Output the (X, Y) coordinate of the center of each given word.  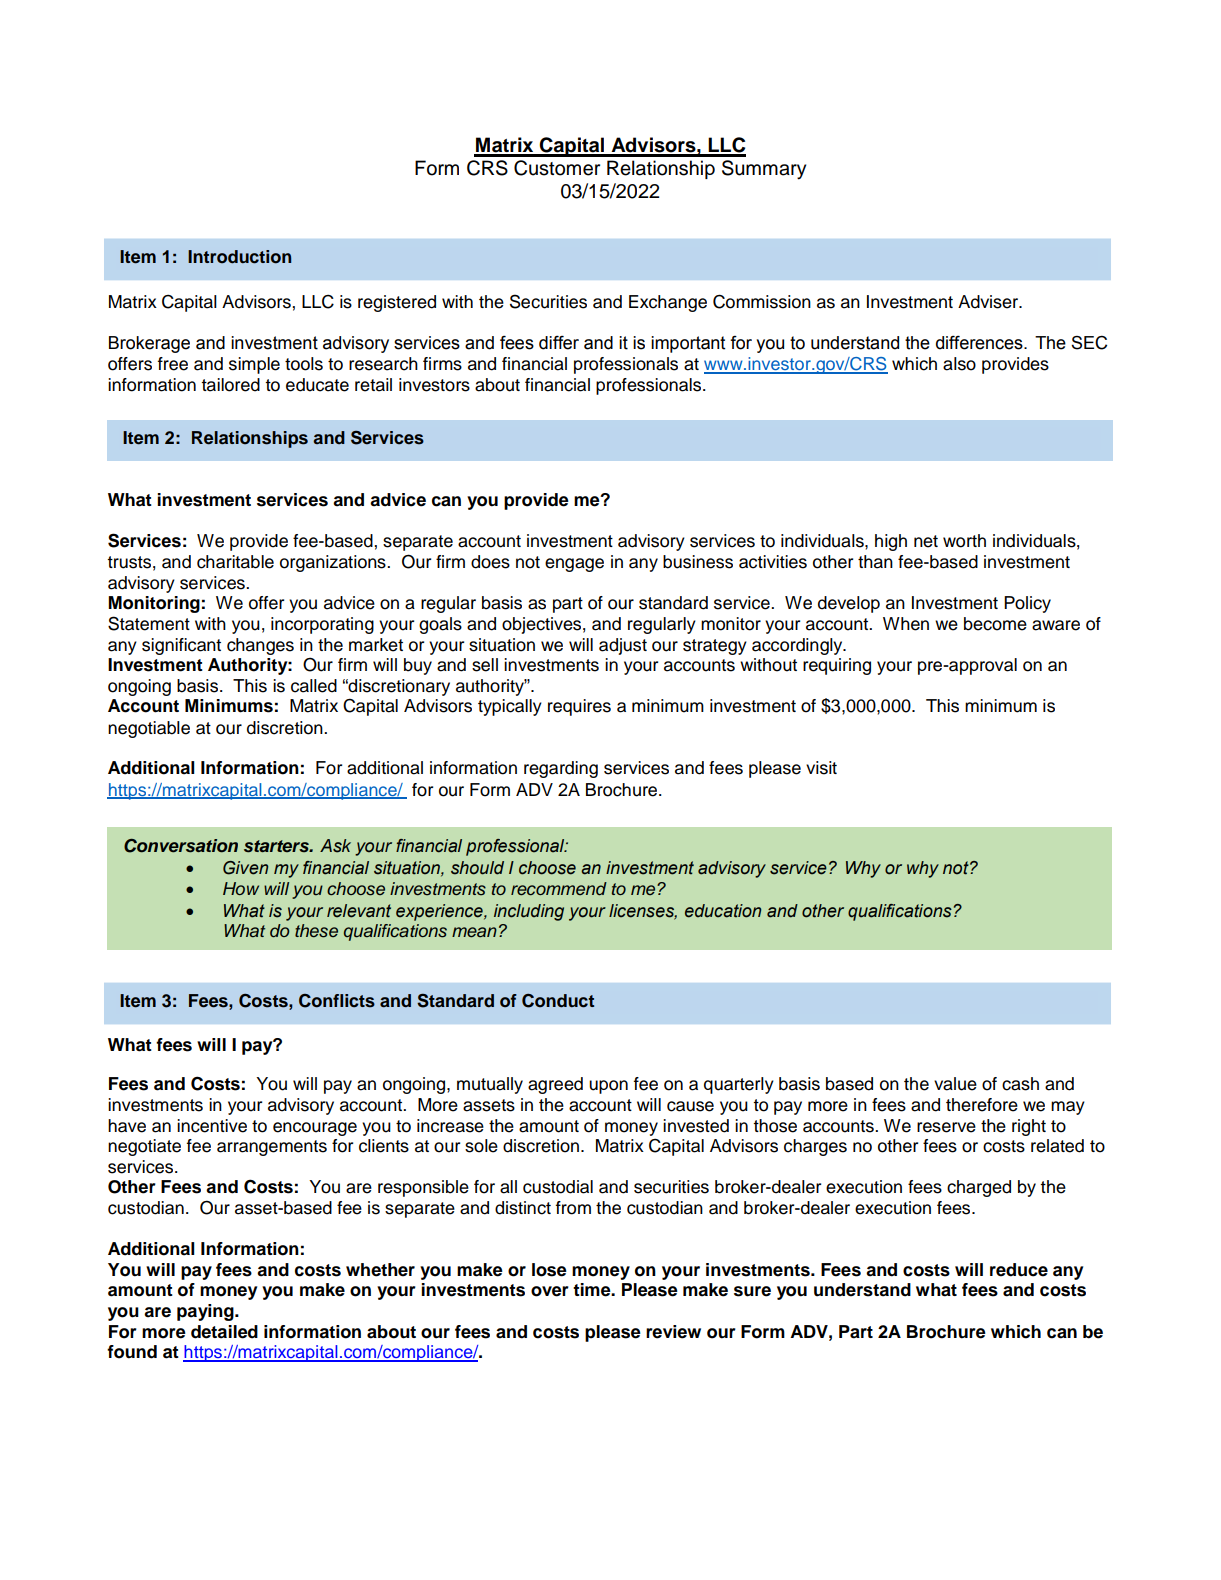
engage (574, 565)
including (529, 912)
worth (964, 541)
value (955, 1084)
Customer (557, 168)
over (550, 1291)
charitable (235, 562)
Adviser (989, 302)
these (316, 931)
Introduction (239, 257)
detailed (224, 1332)
